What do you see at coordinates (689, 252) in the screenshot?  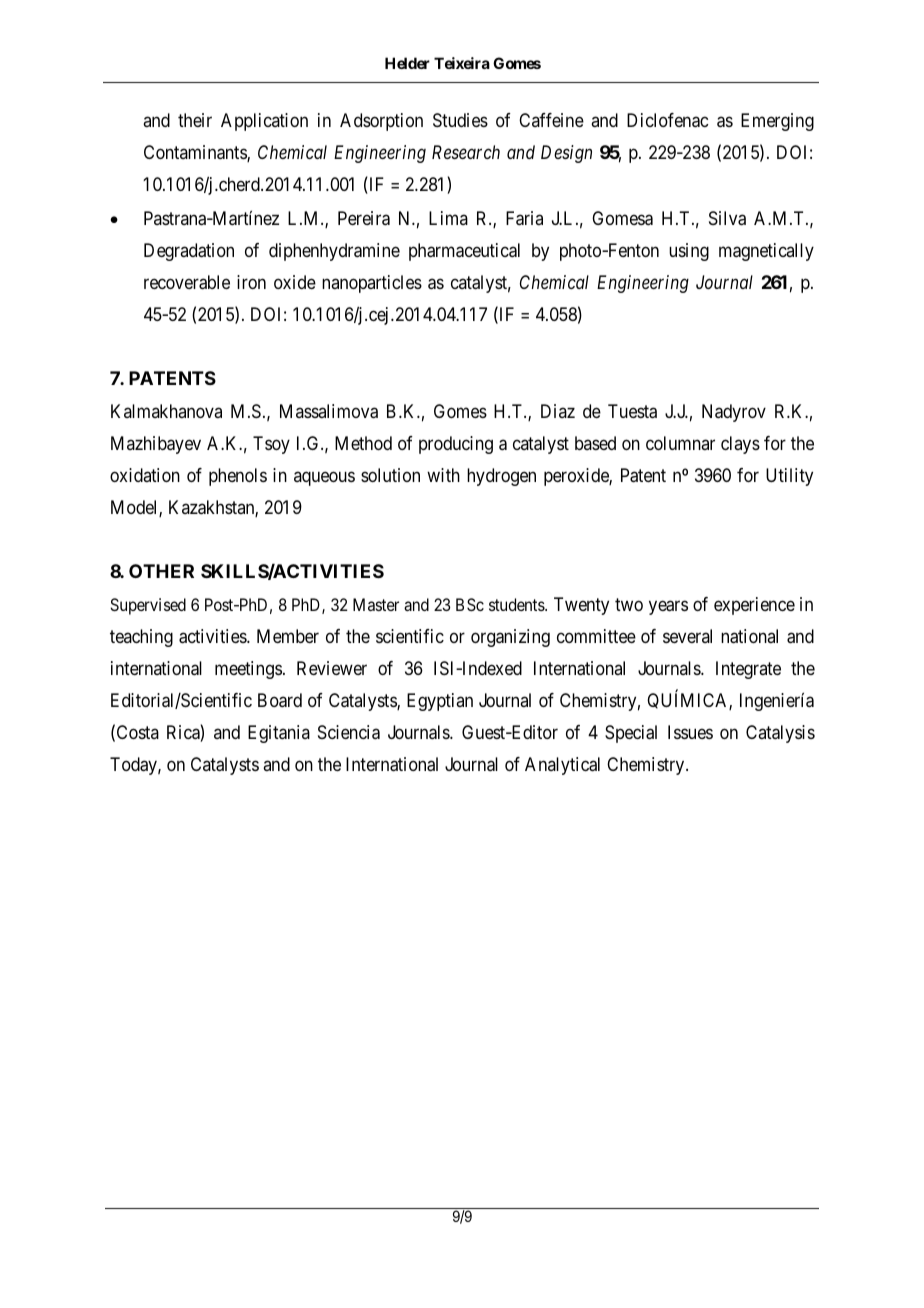 I see `using` at bounding box center [689, 252].
